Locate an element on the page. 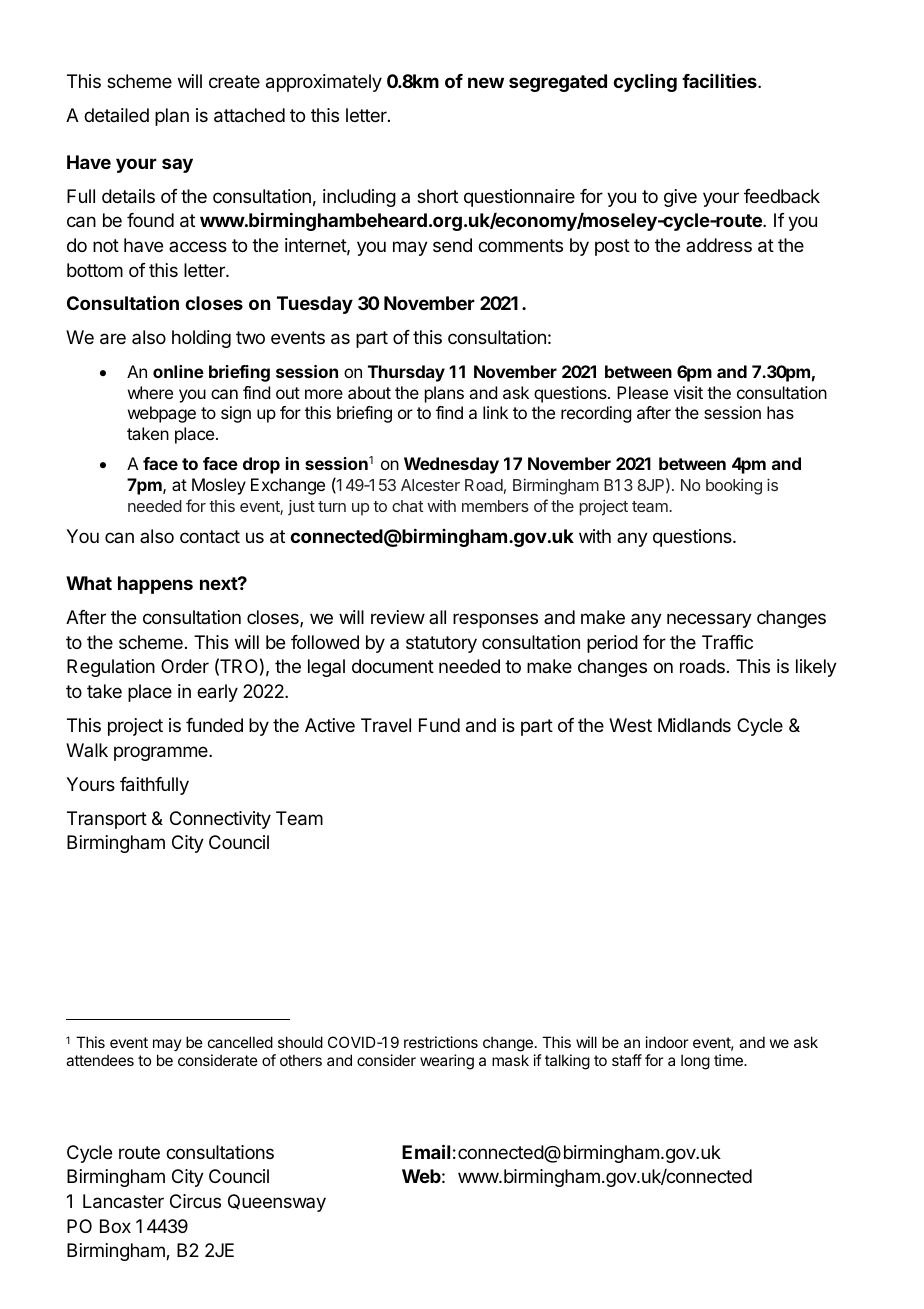 This page has height=1309, width=924. holding is located at coordinates (201, 339).
